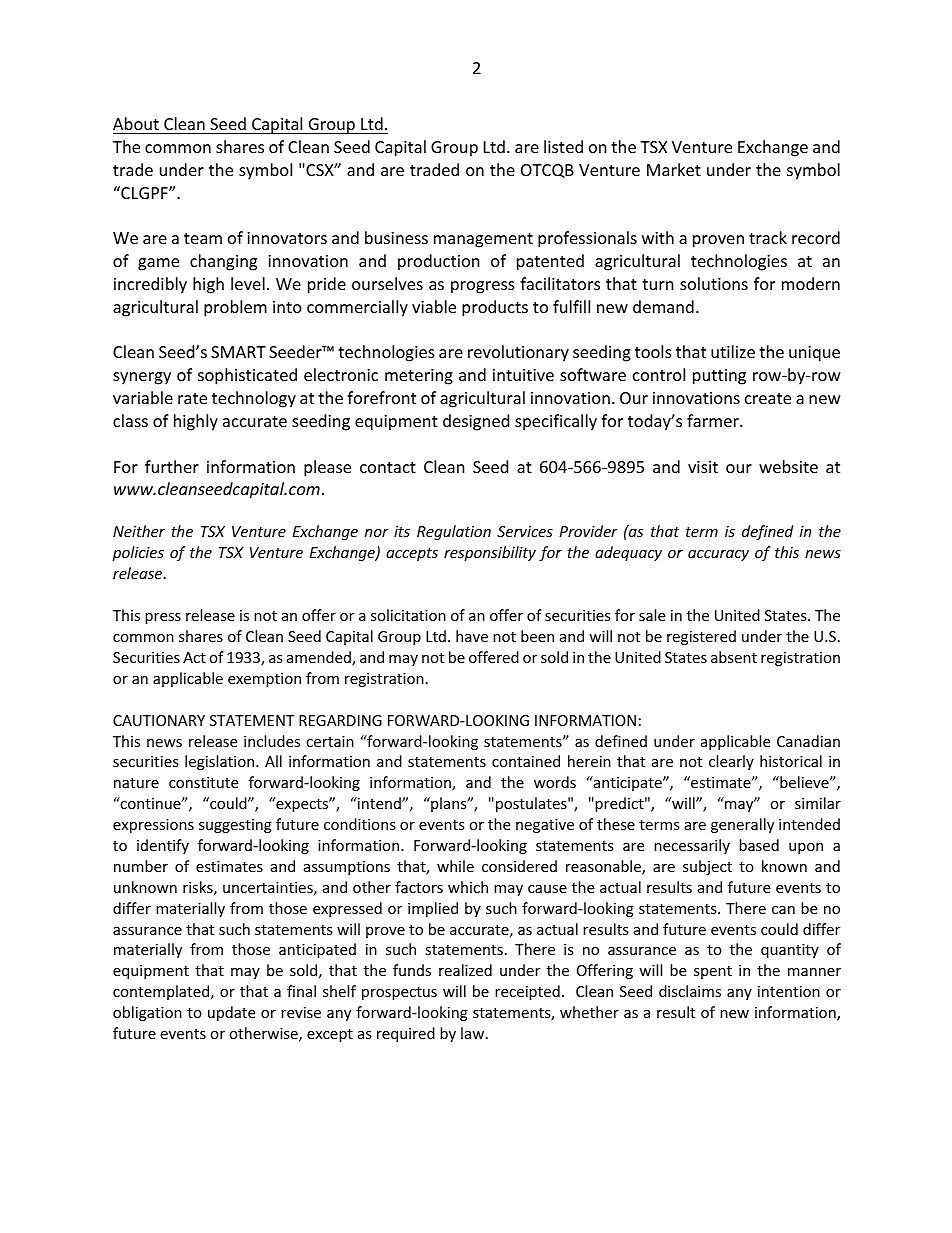  What do you see at coordinates (742, 825) in the document?
I see `generally` at bounding box center [742, 825].
